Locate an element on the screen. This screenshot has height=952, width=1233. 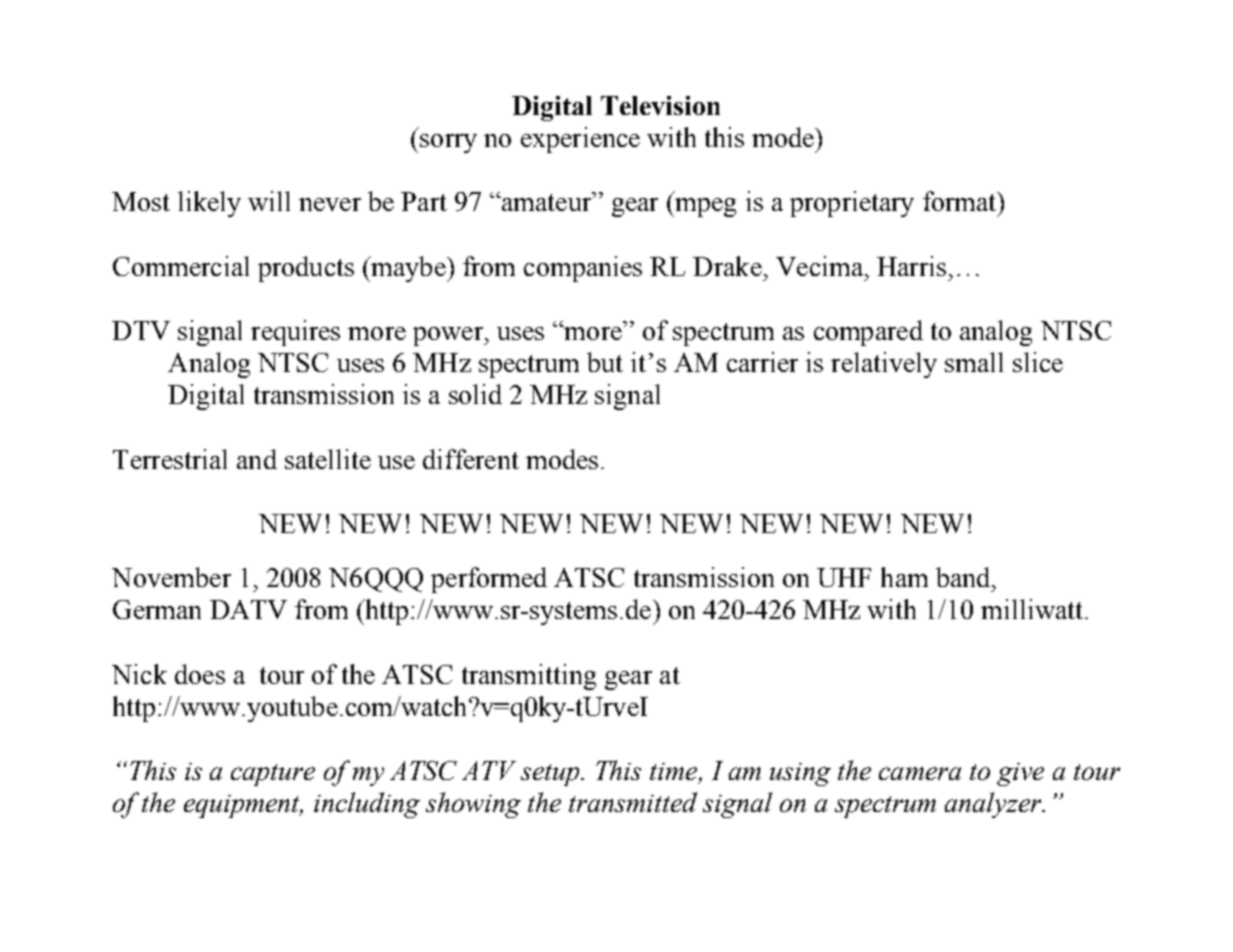
different is located at coordinates (471, 459).
